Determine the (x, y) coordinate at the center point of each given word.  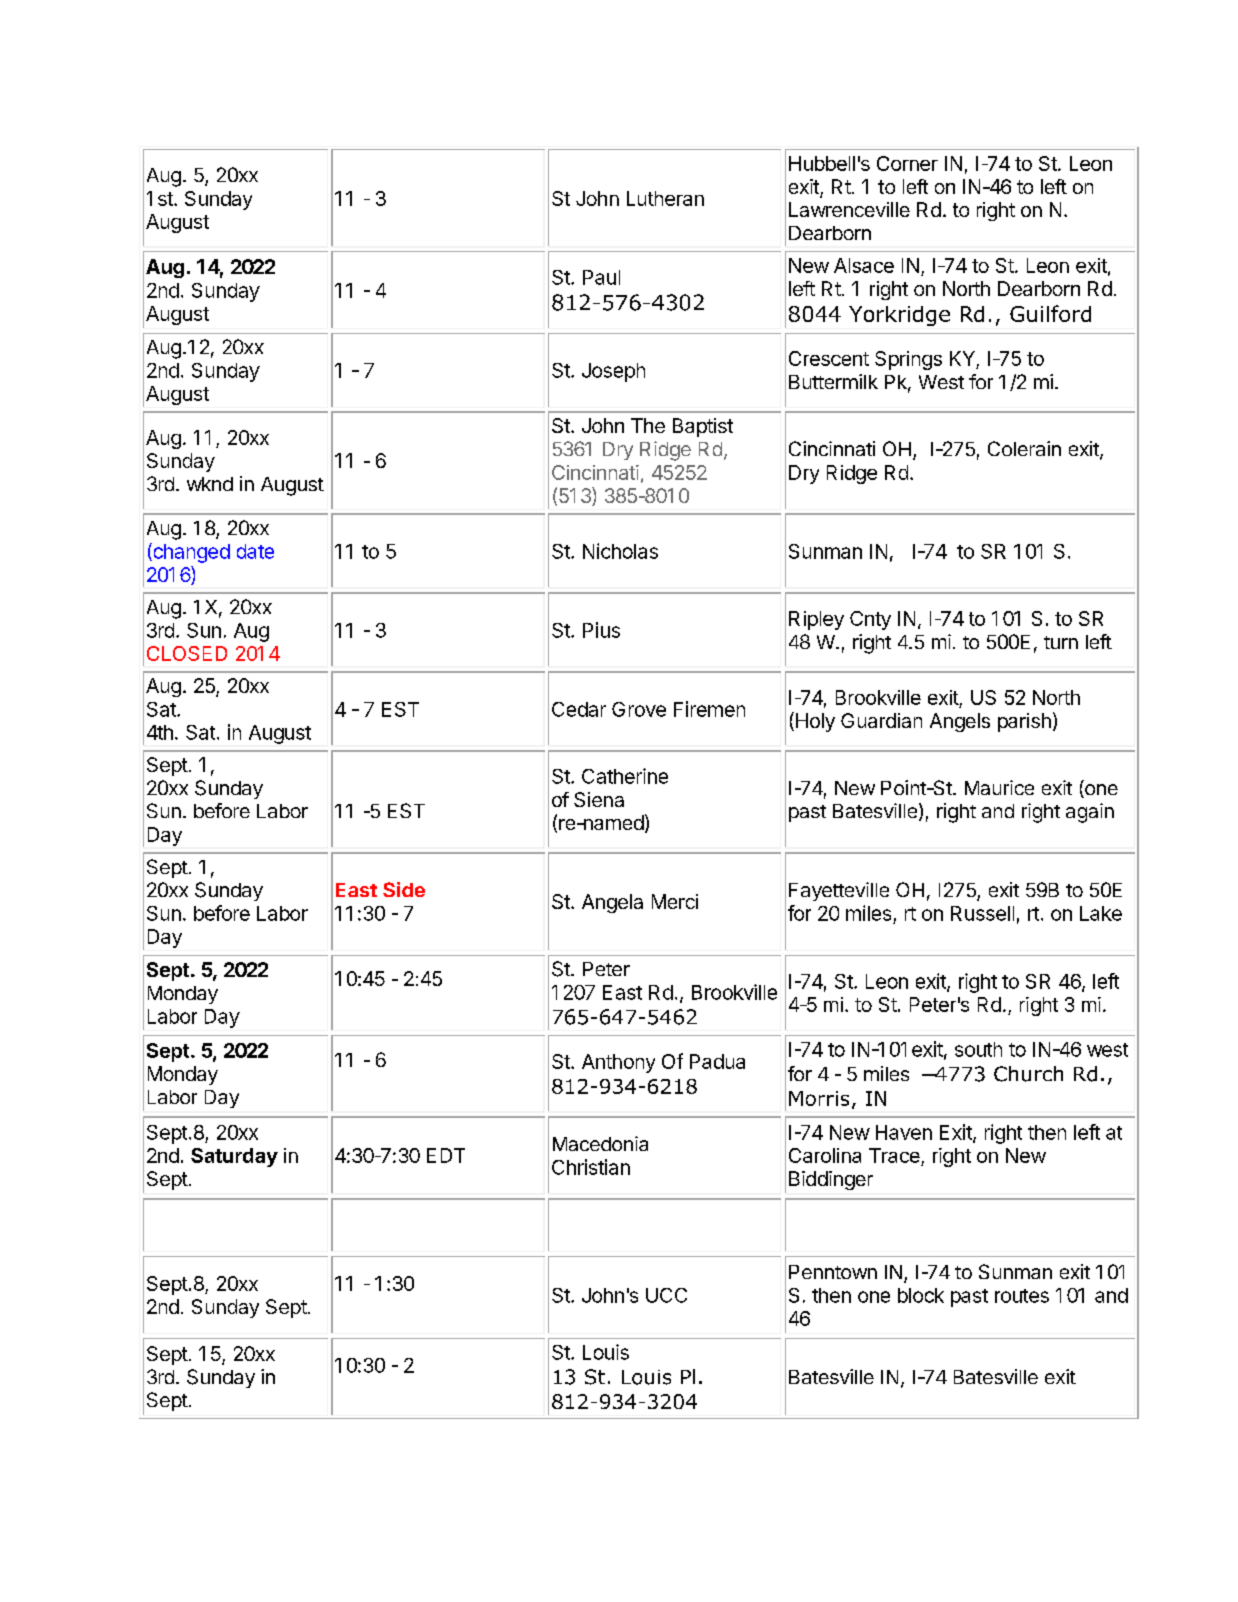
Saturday (234, 1157)
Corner (907, 163)
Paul (601, 277)
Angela (612, 903)
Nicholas (620, 551)
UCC (666, 1295)
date (255, 551)
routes (1022, 1296)
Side (404, 889)
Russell (982, 913)
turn (1061, 642)
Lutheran (665, 198)
